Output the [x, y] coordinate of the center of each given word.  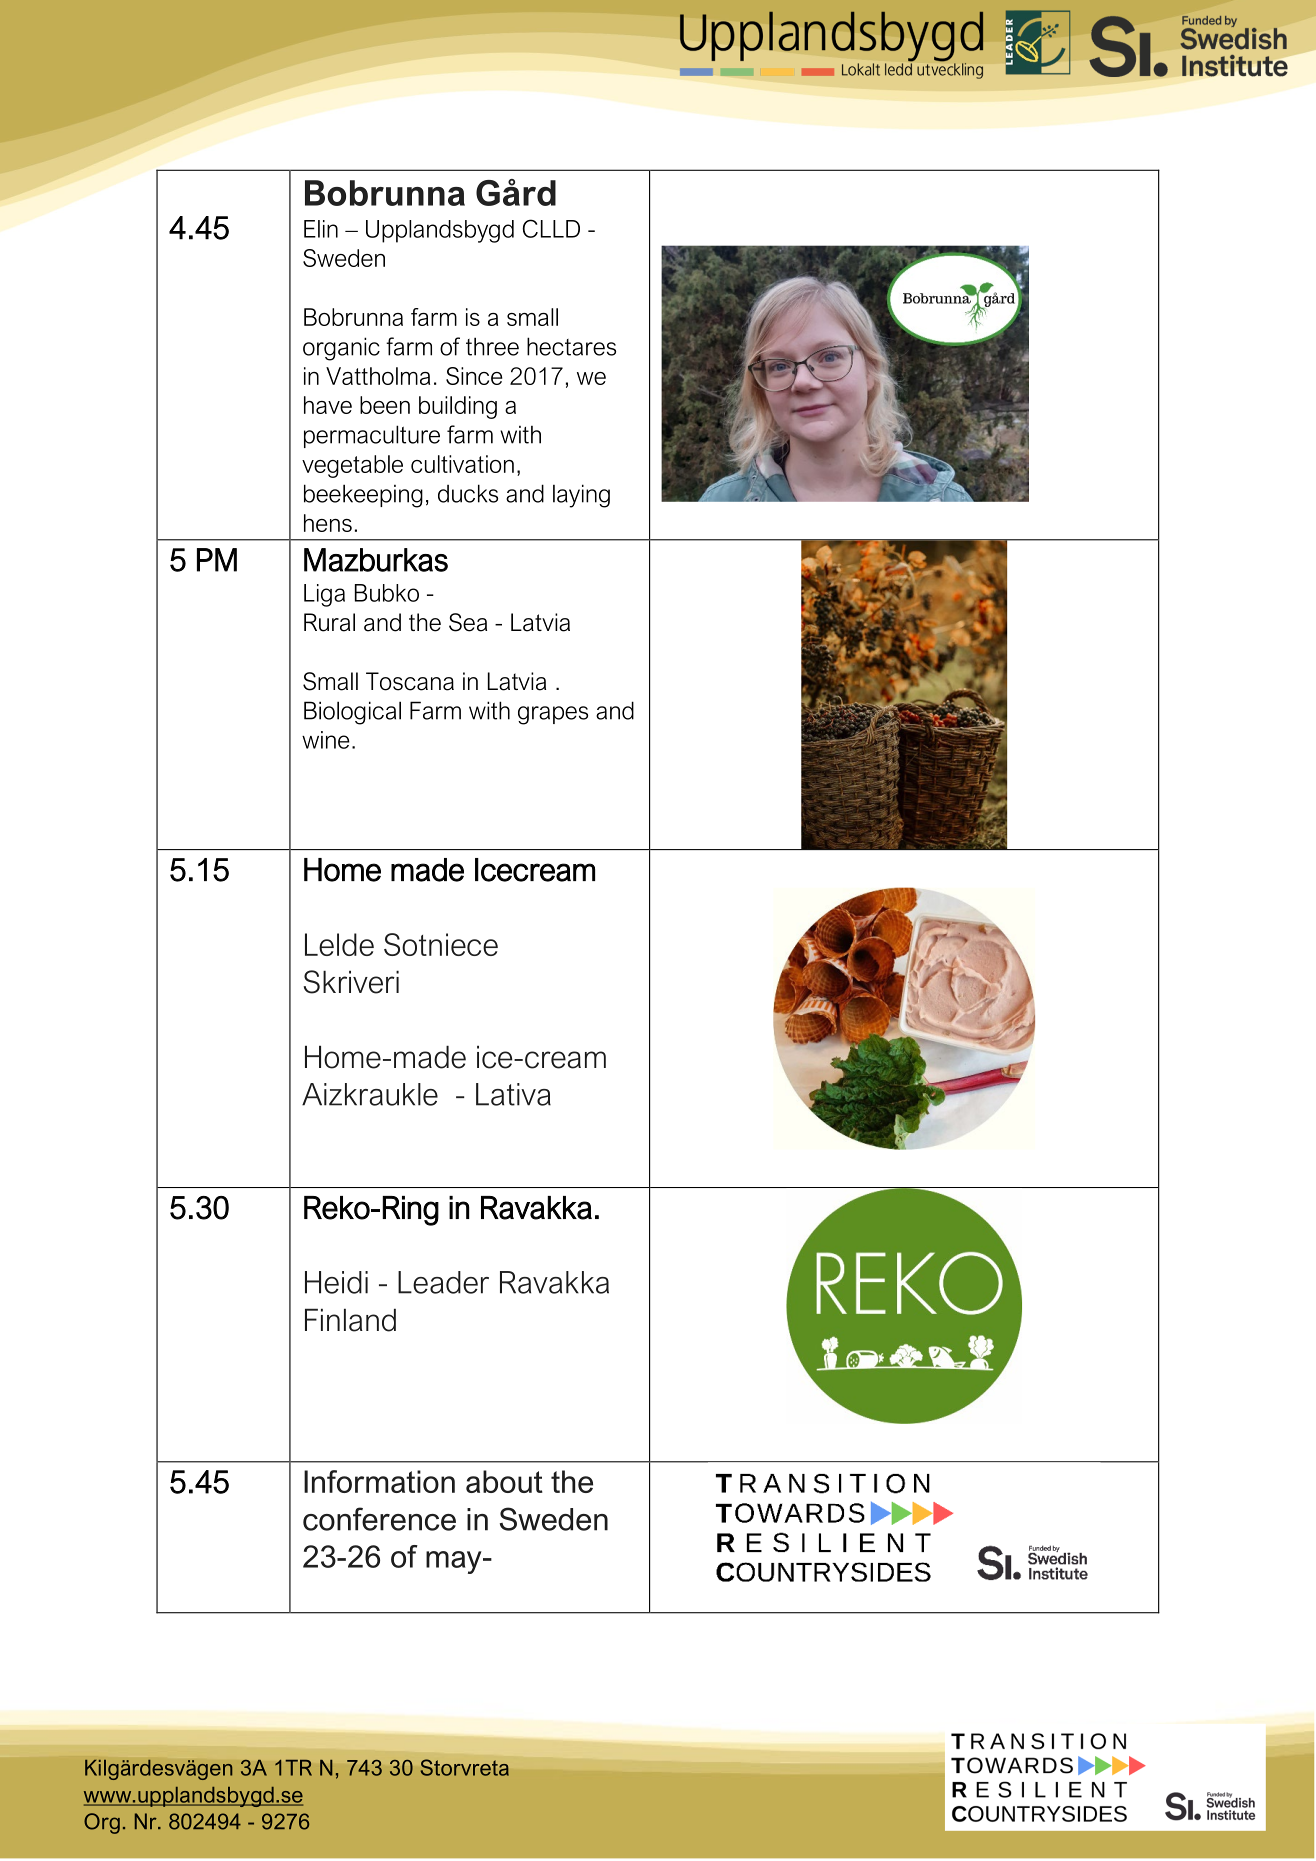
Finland [350, 1320]
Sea [468, 622]
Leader [443, 1282]
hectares [571, 346]
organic [341, 349]
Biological [352, 713]
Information [379, 1481]
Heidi [336, 1282]
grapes [553, 715]
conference [379, 1519]
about [504, 1481]
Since [474, 376]
